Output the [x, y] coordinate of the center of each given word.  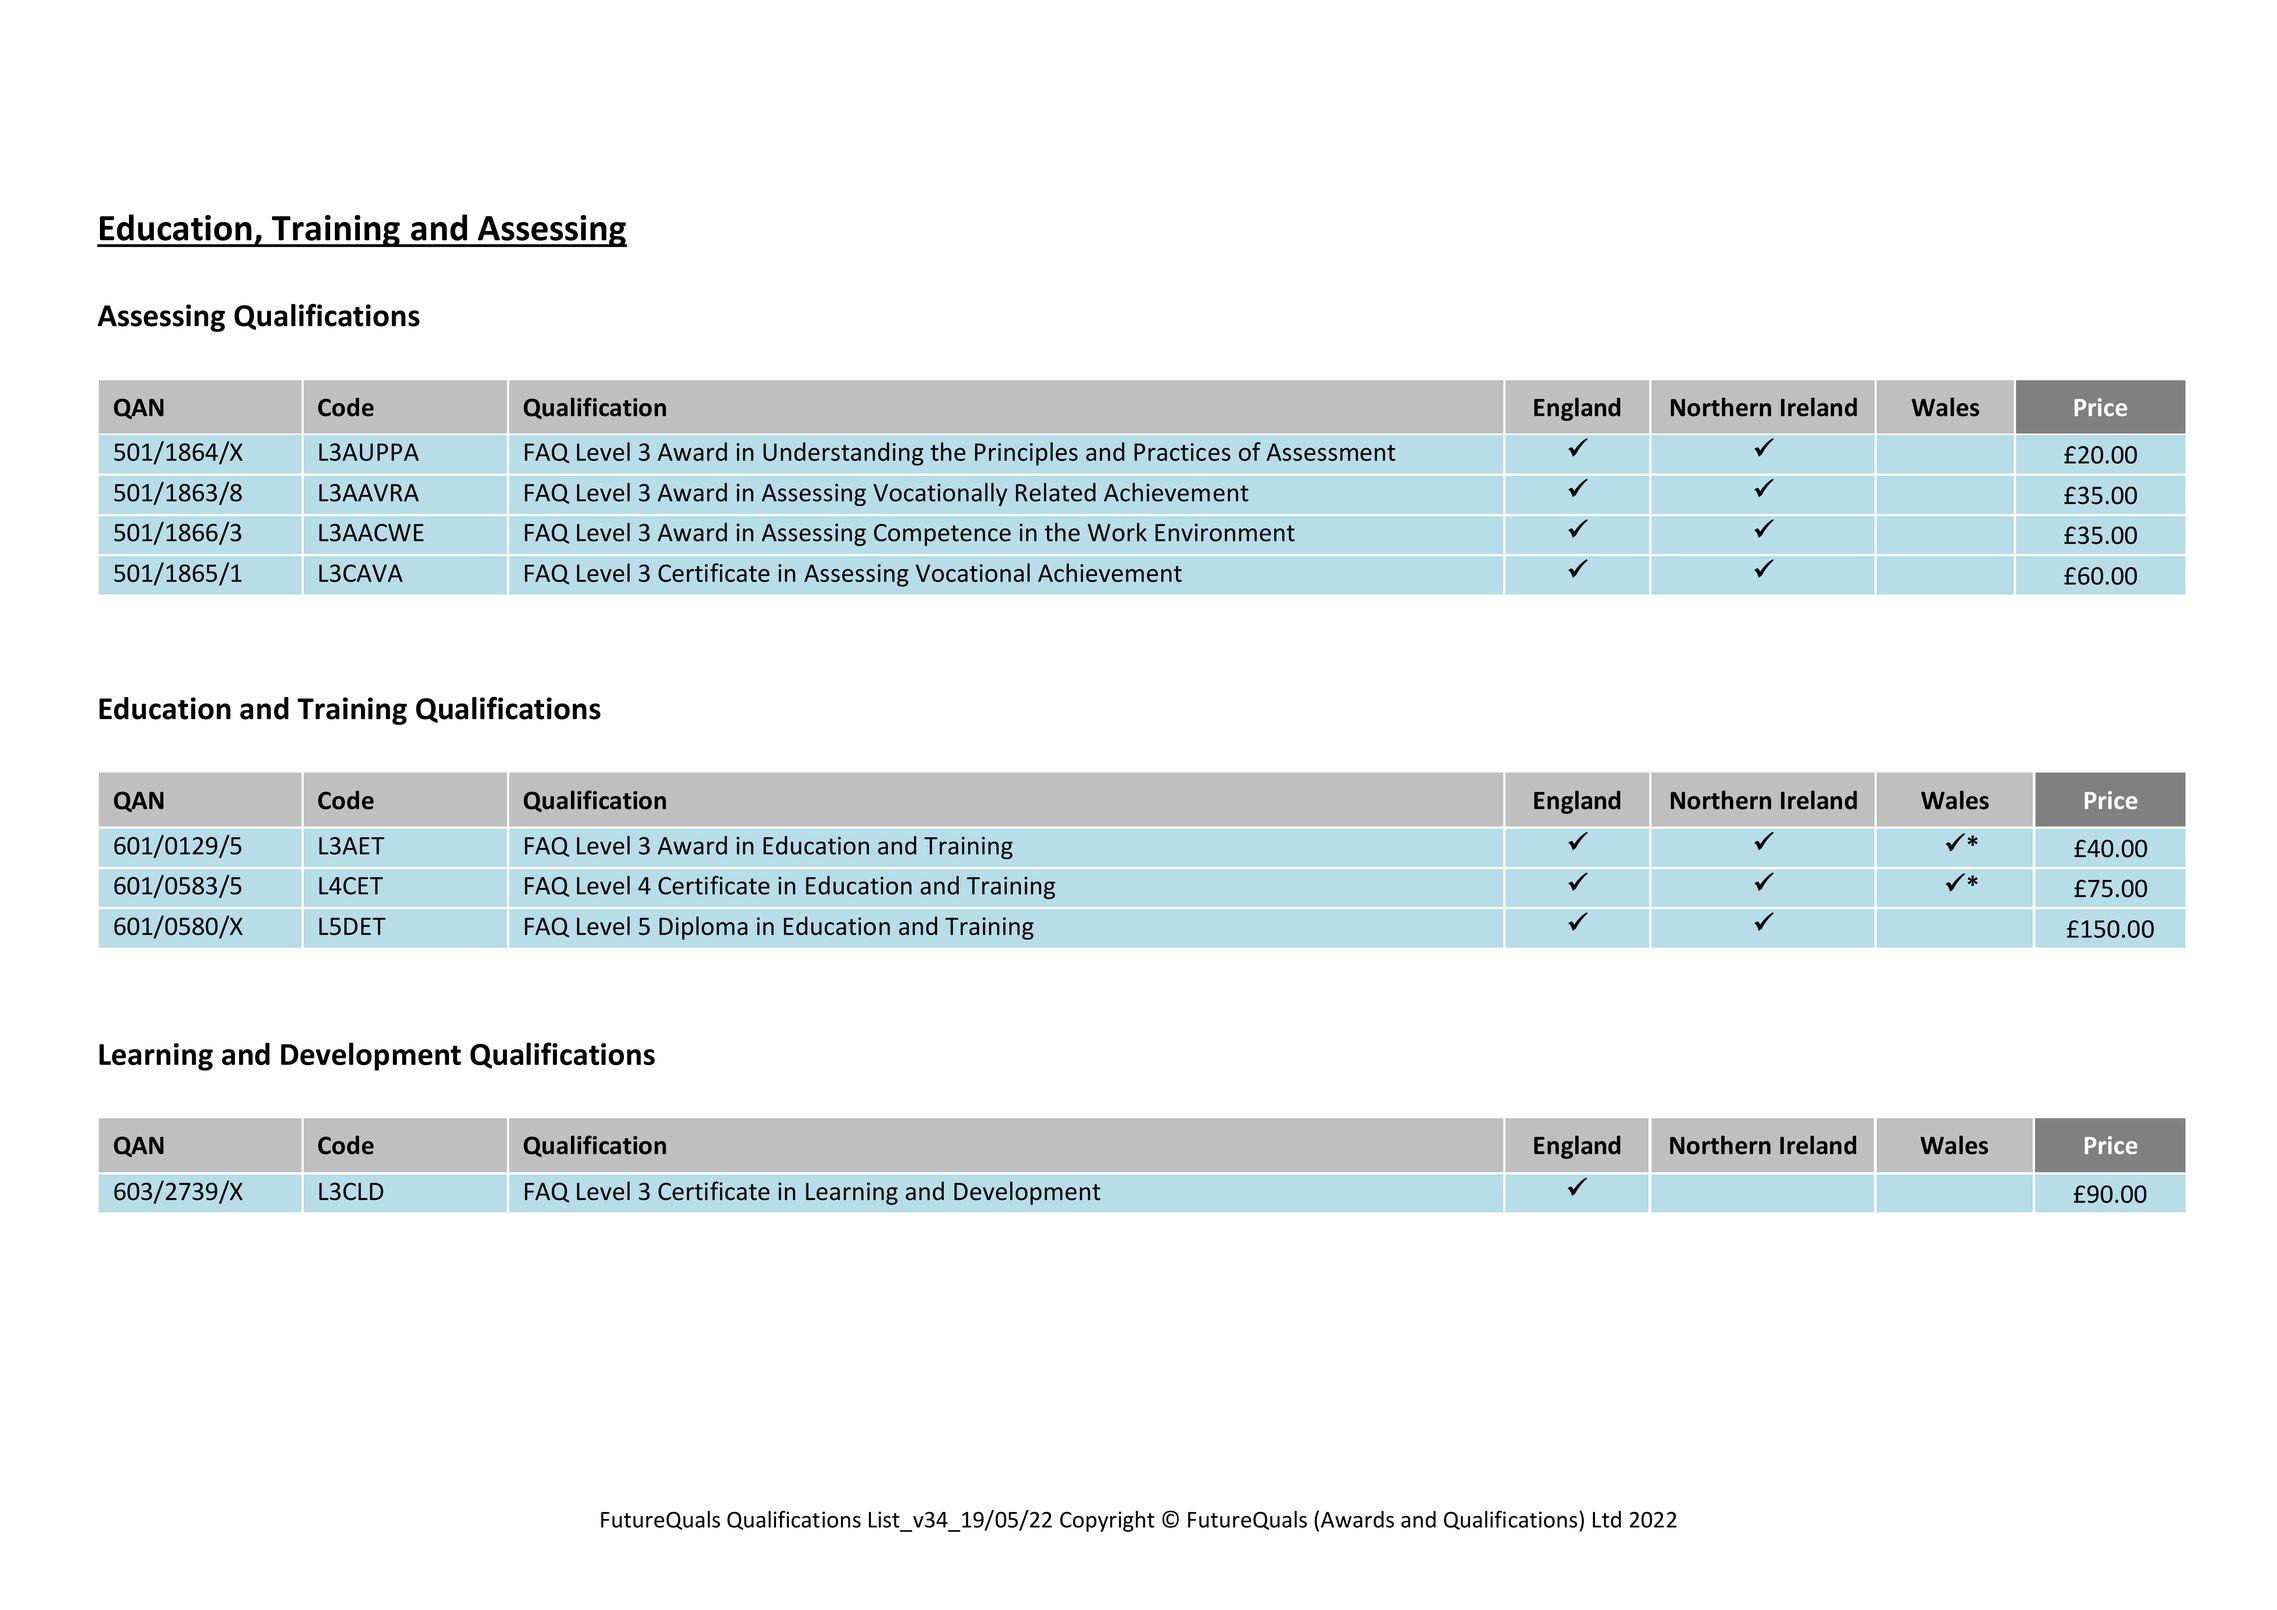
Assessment [1330, 452]
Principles [1026, 454]
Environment [1225, 532]
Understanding [843, 454]
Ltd [1607, 1519]
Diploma [703, 928]
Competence [942, 535]
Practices [1182, 452]
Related [1056, 492]
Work [1117, 532]
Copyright [1107, 1521]
